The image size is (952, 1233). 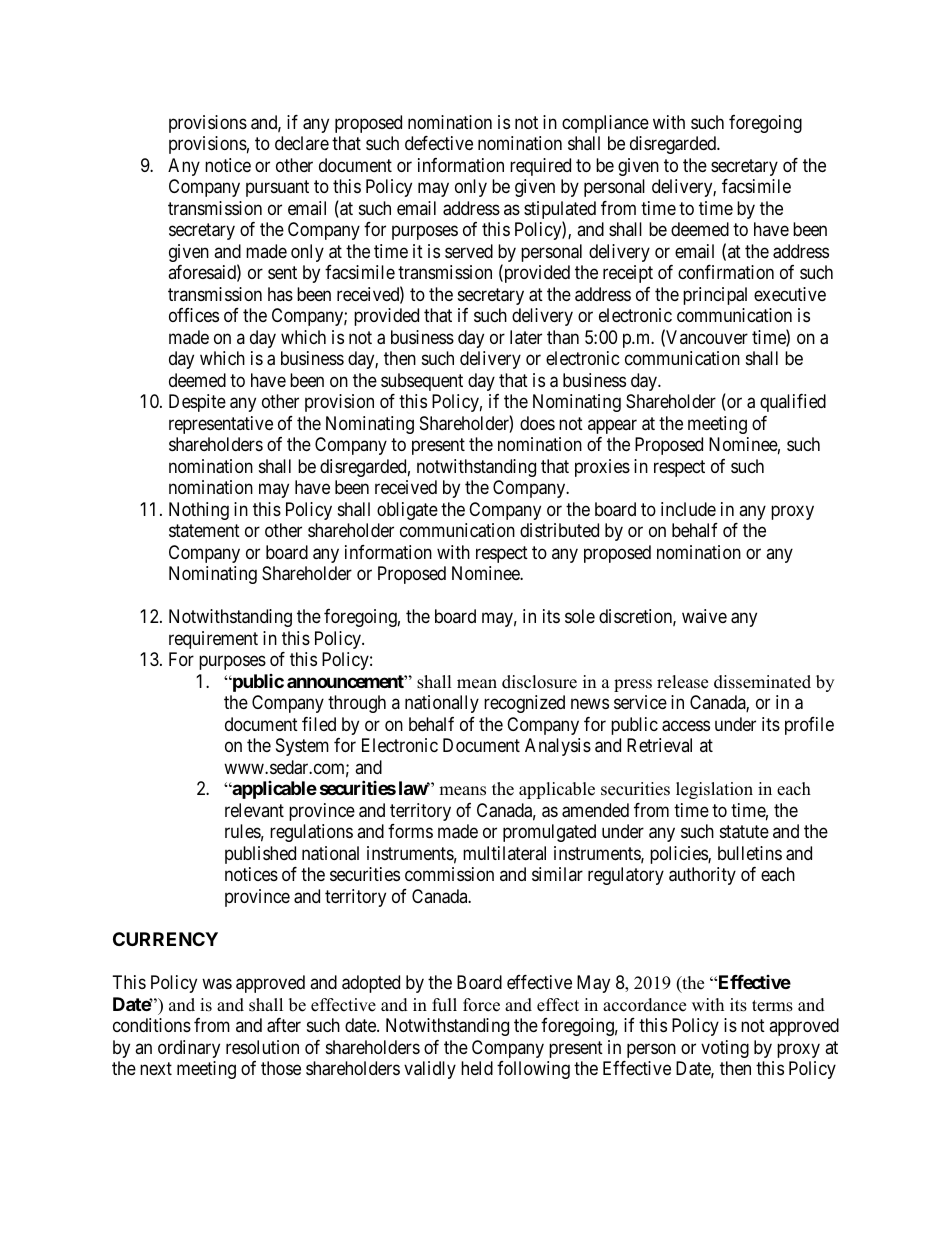 I want to click on held, so click(x=477, y=1068).
